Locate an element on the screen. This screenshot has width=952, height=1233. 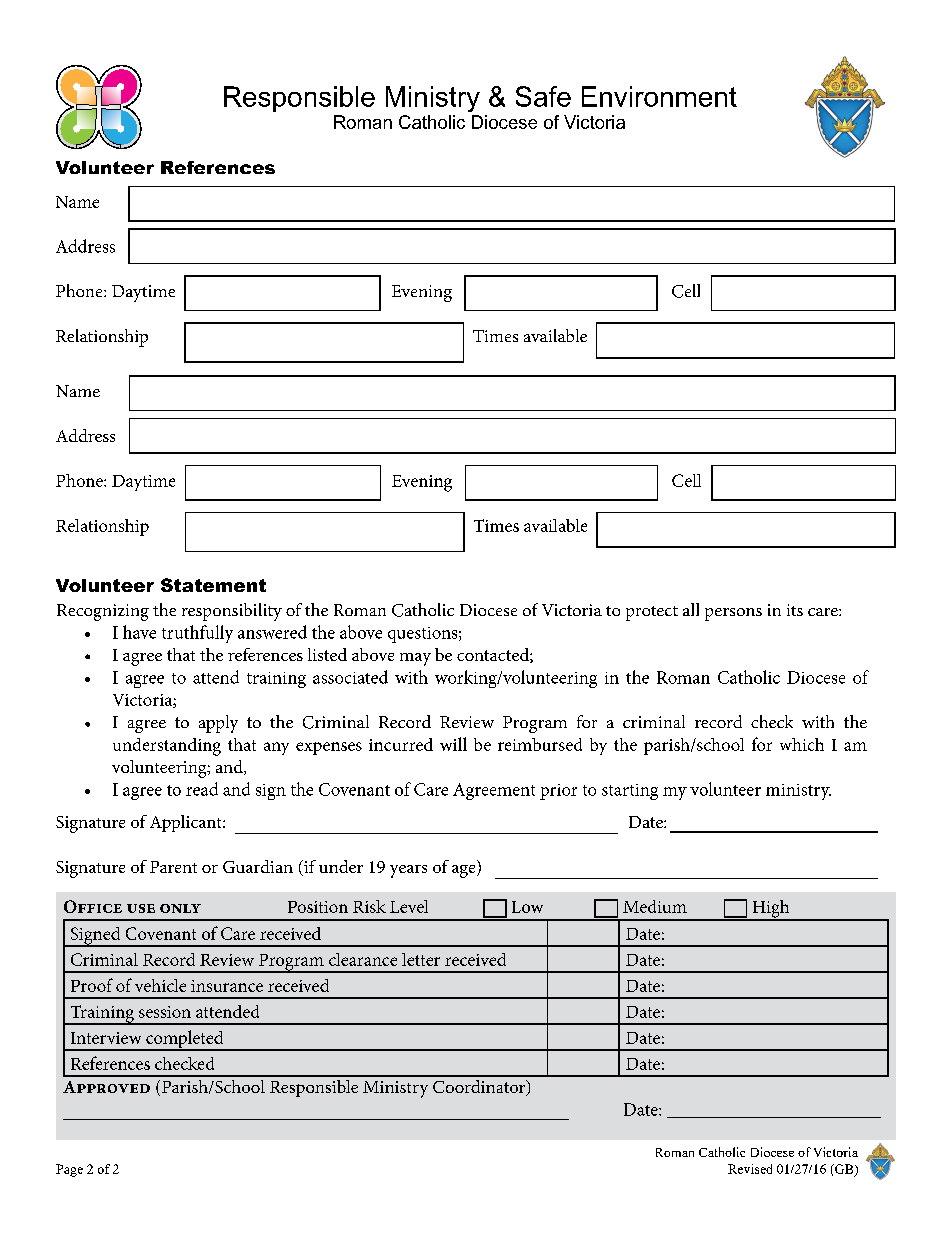
Applicant is located at coordinates (187, 823).
